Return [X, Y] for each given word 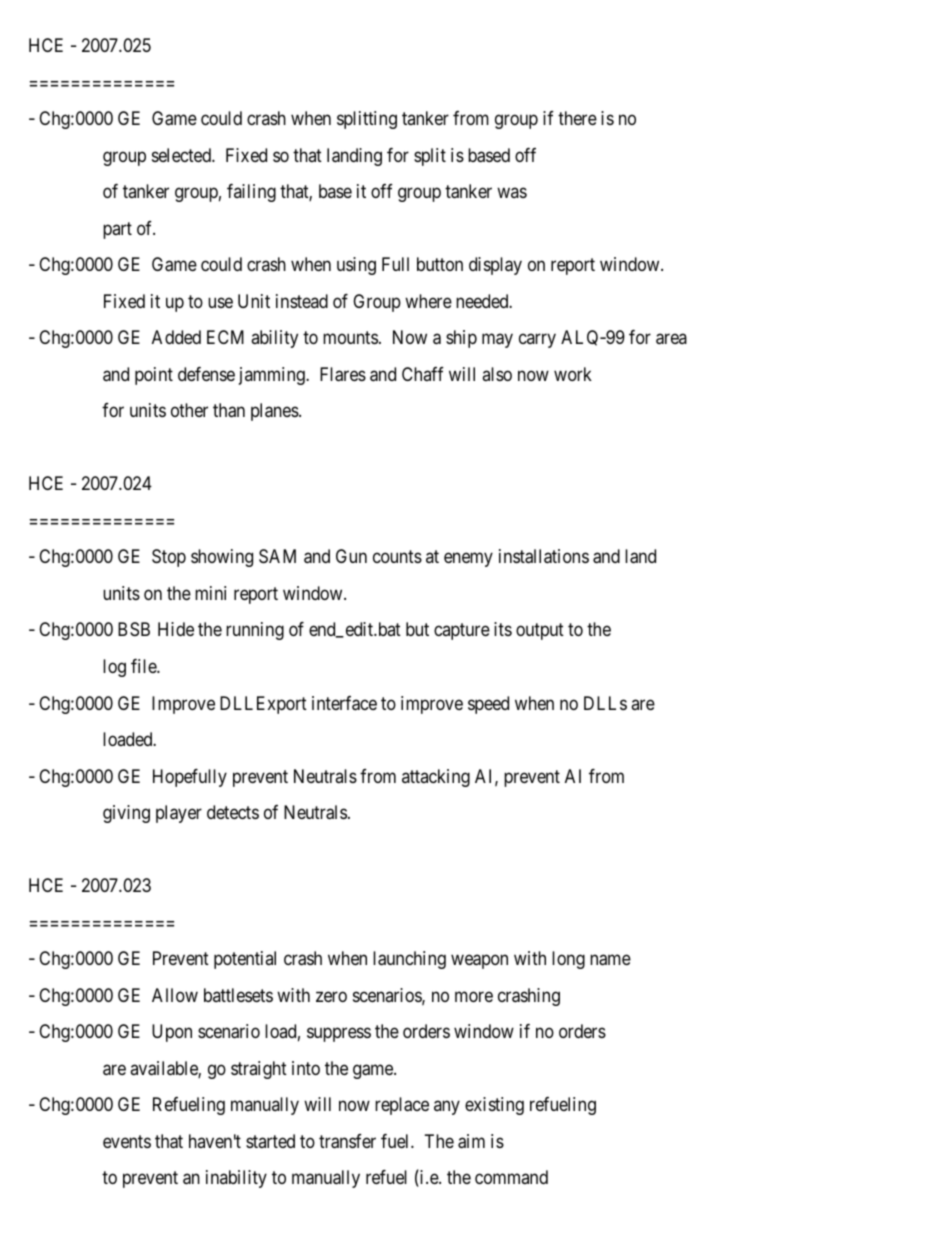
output [540, 632]
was [512, 193]
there [577, 118]
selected [182, 155]
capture [462, 632]
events [127, 1141]
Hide [176, 629]
